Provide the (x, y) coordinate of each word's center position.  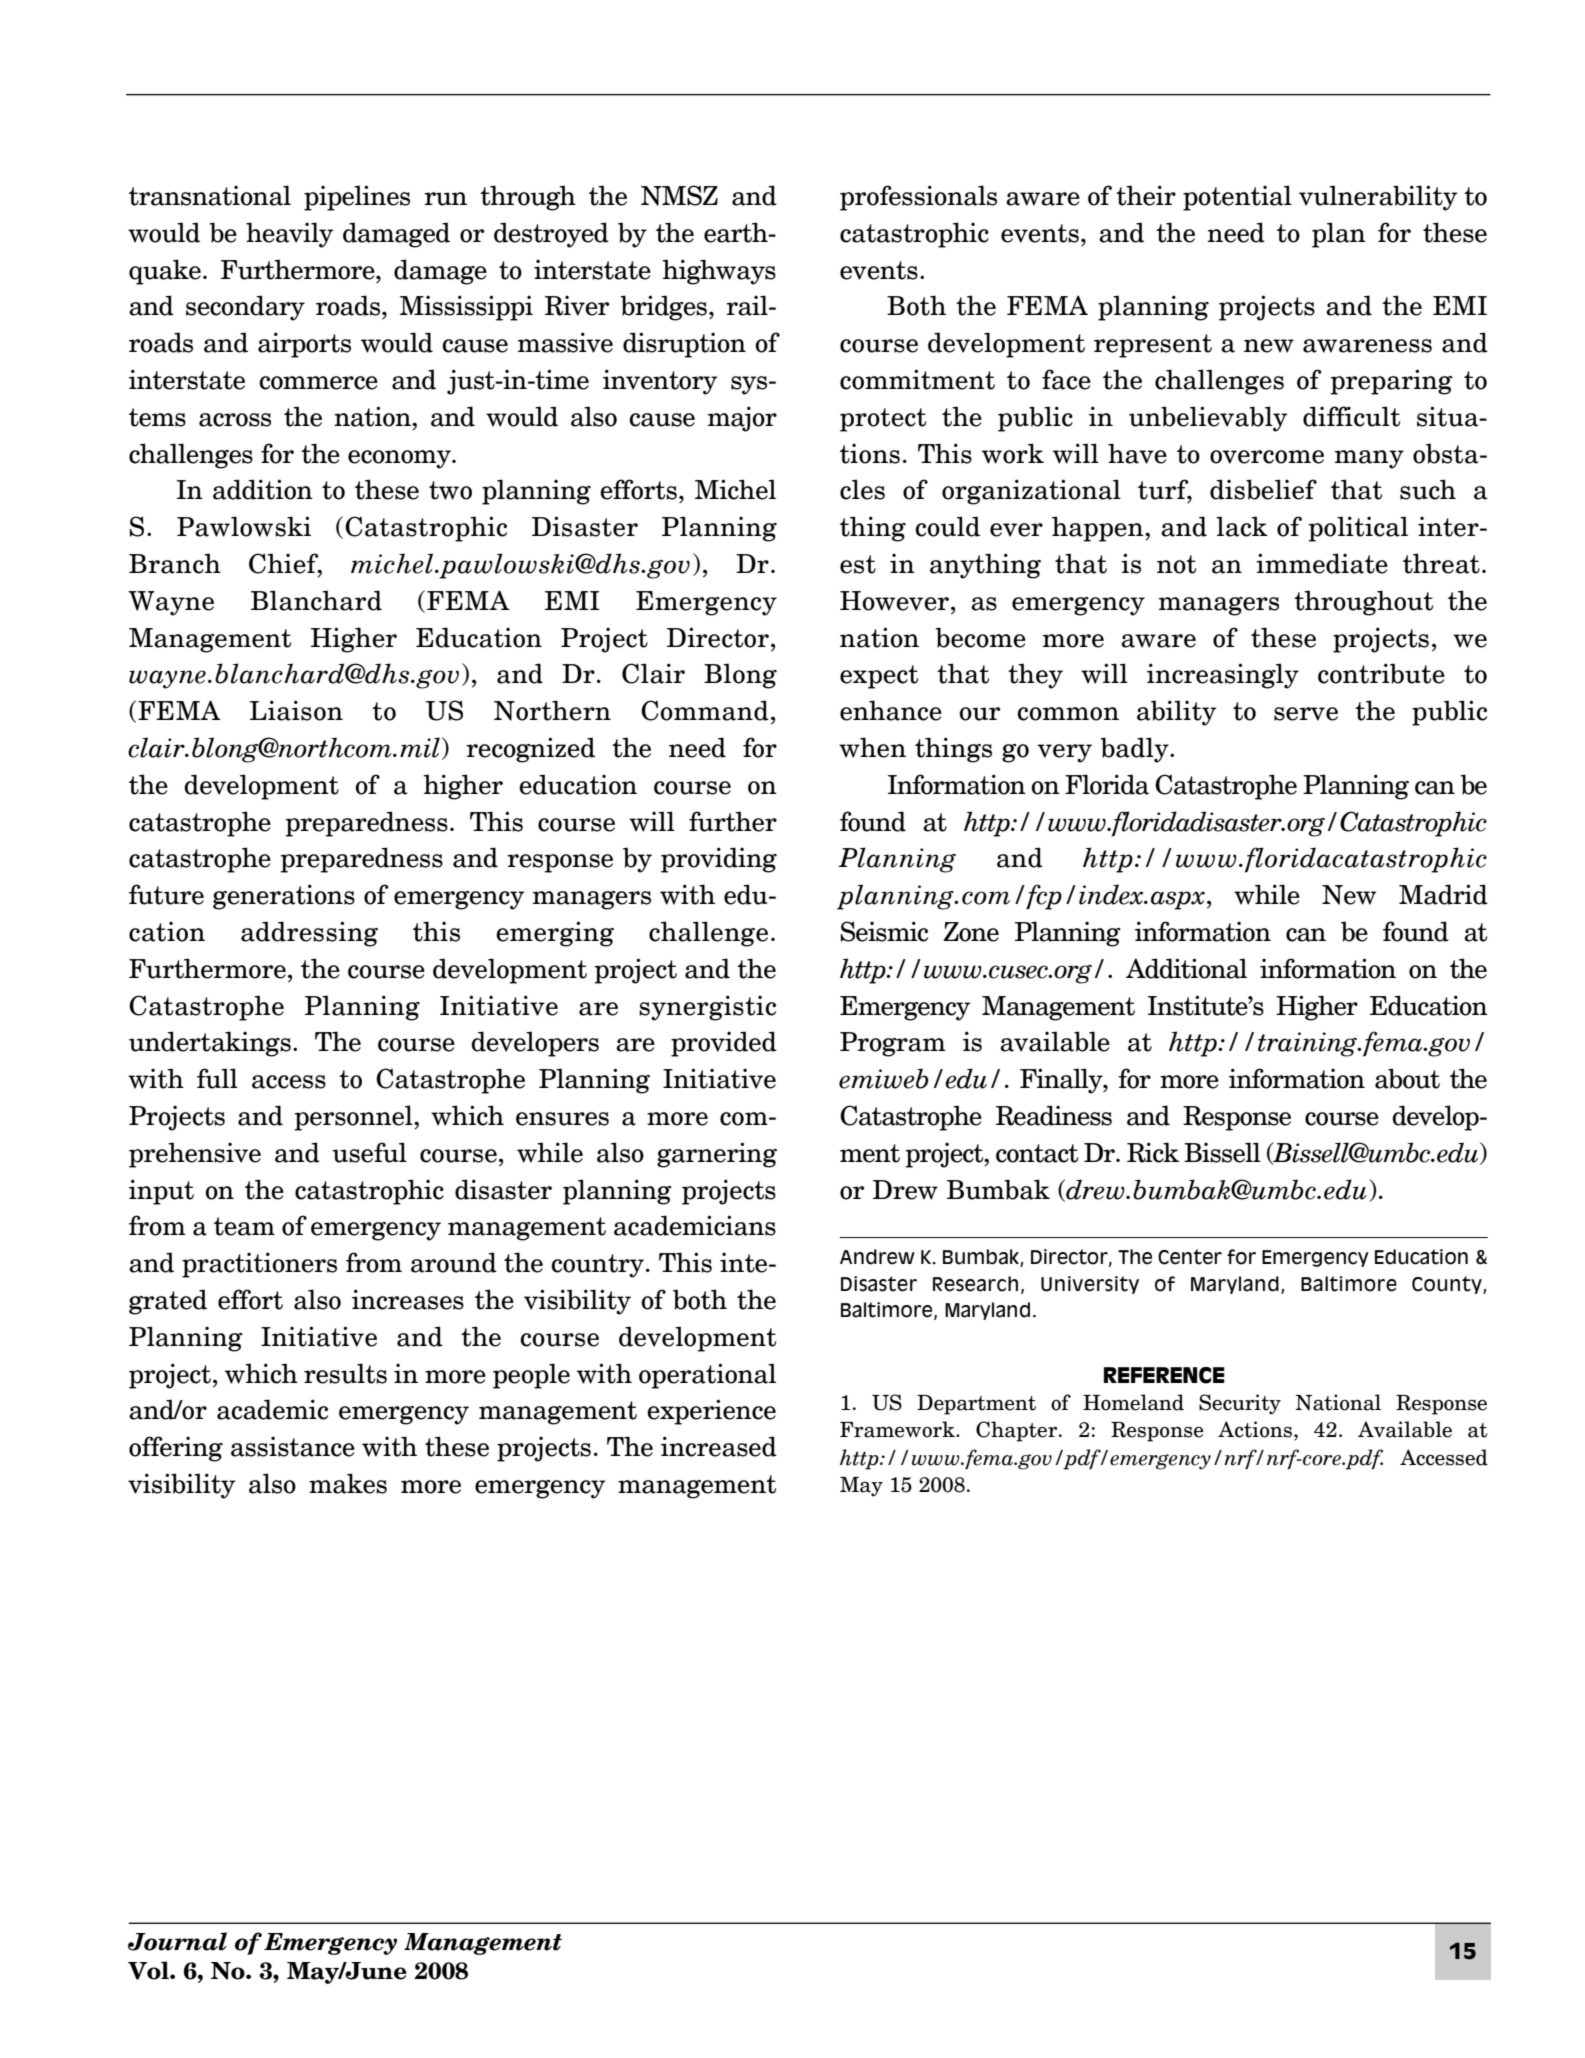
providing (719, 860)
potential (1237, 198)
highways (719, 272)
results (345, 1373)
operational (707, 1376)
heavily (290, 235)
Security (1240, 1404)
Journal (177, 1941)
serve (1306, 714)
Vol (149, 1970)
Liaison (296, 710)
